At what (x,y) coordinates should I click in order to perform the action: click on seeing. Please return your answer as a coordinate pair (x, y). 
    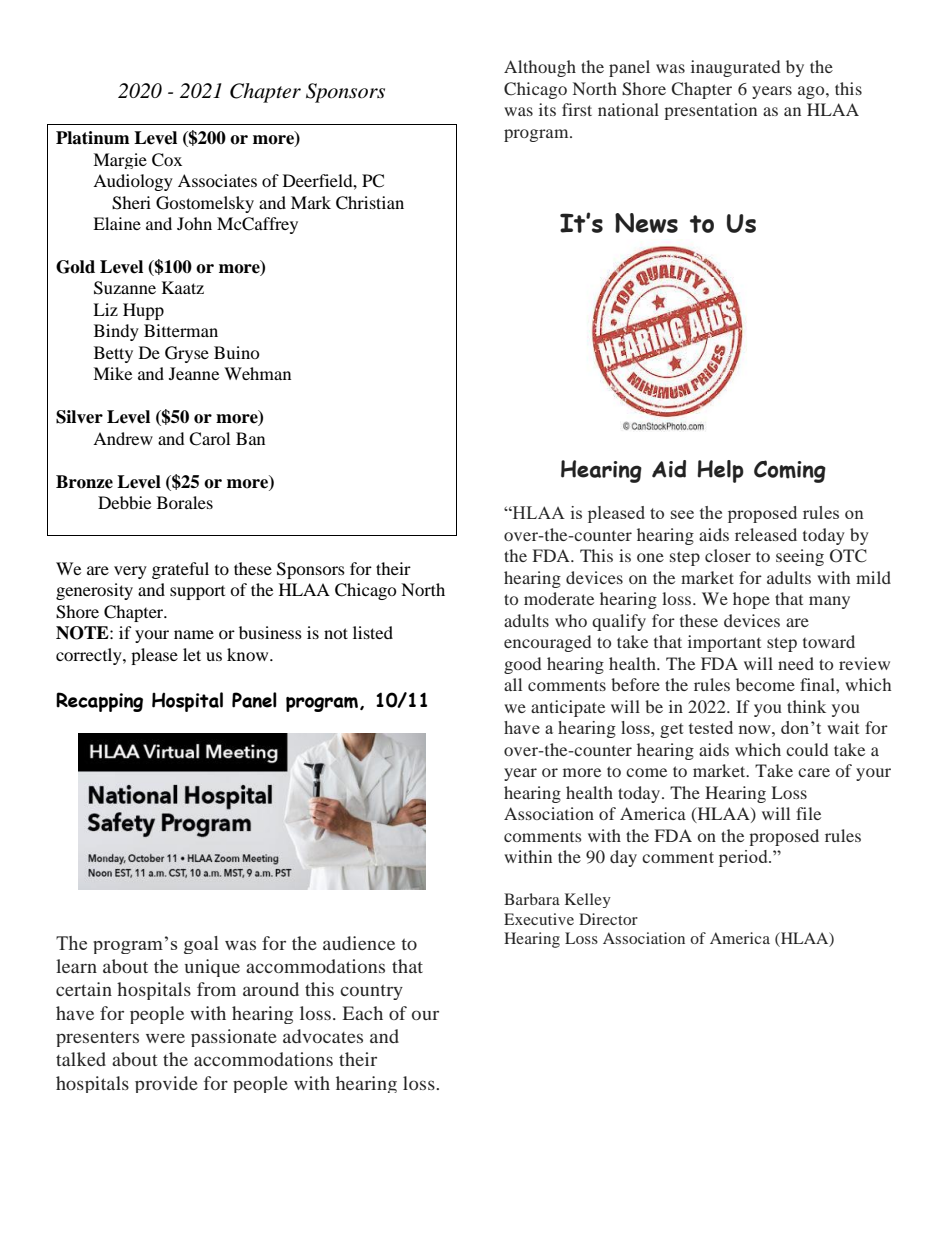
    Looking at the image, I should click on (800, 557).
